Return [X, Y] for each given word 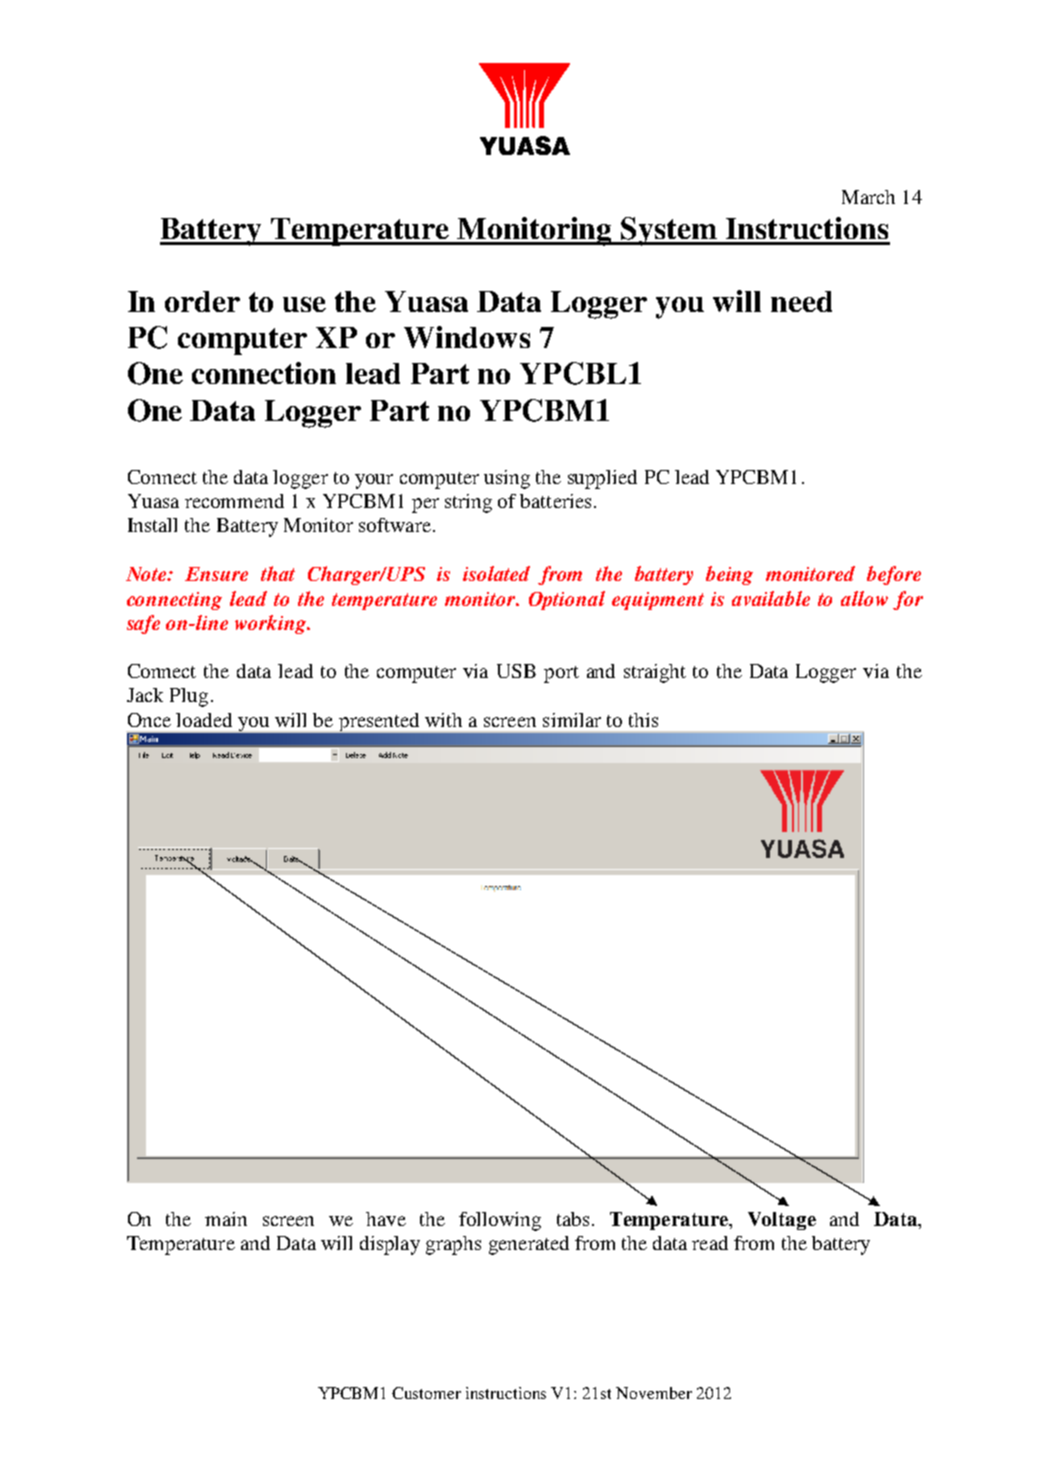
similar [572, 720]
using [507, 479]
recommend [234, 501]
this [643, 720]
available [771, 598]
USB [516, 671]
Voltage [782, 1221]
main [226, 1219]
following [500, 1221]
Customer [426, 1393]
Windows [467, 337]
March [868, 197]
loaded [204, 720]
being [729, 575]
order [202, 301]
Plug [189, 697]
